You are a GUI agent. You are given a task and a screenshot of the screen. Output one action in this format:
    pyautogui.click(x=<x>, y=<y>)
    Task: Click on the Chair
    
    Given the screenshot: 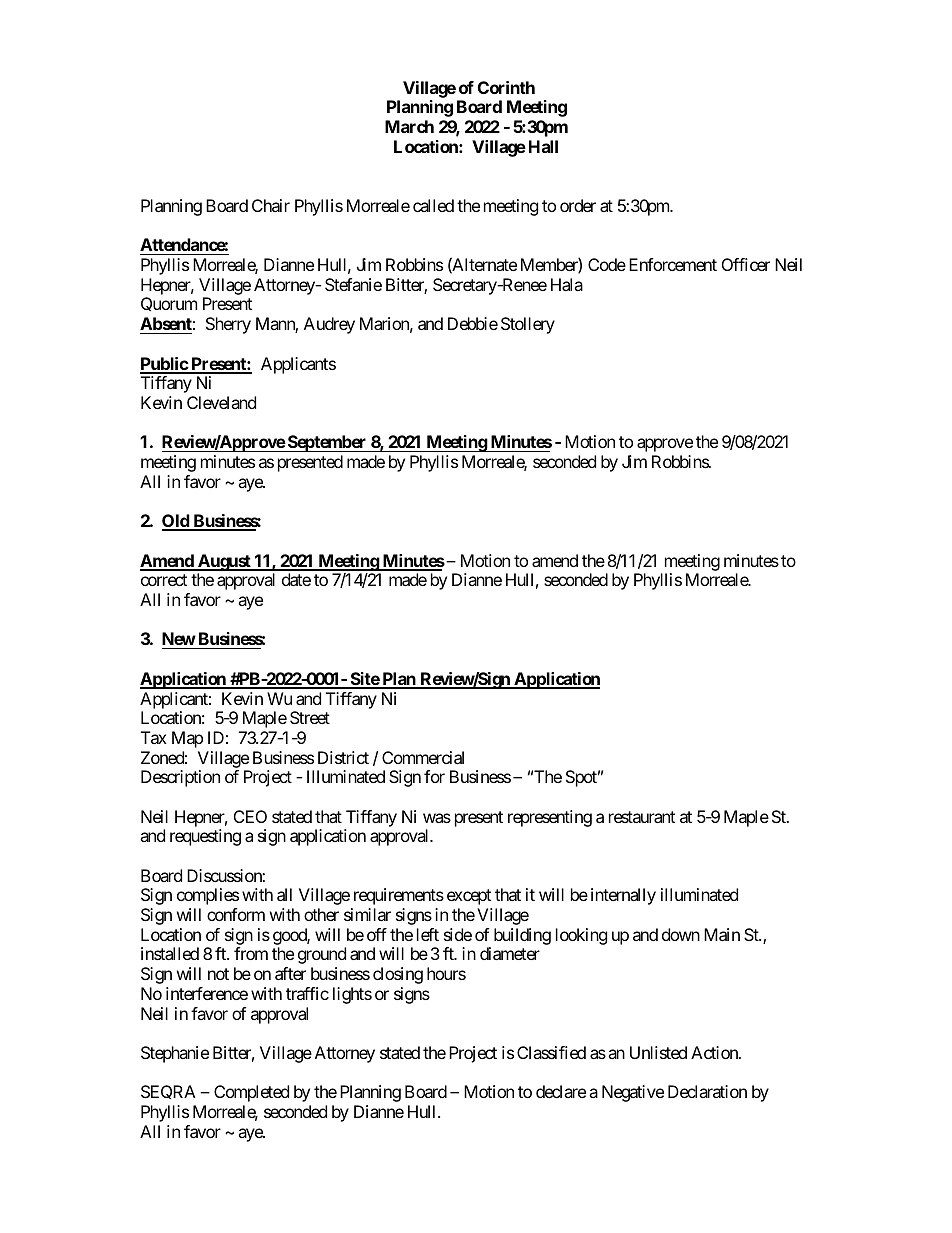 What is the action you would take?
    pyautogui.click(x=271, y=205)
